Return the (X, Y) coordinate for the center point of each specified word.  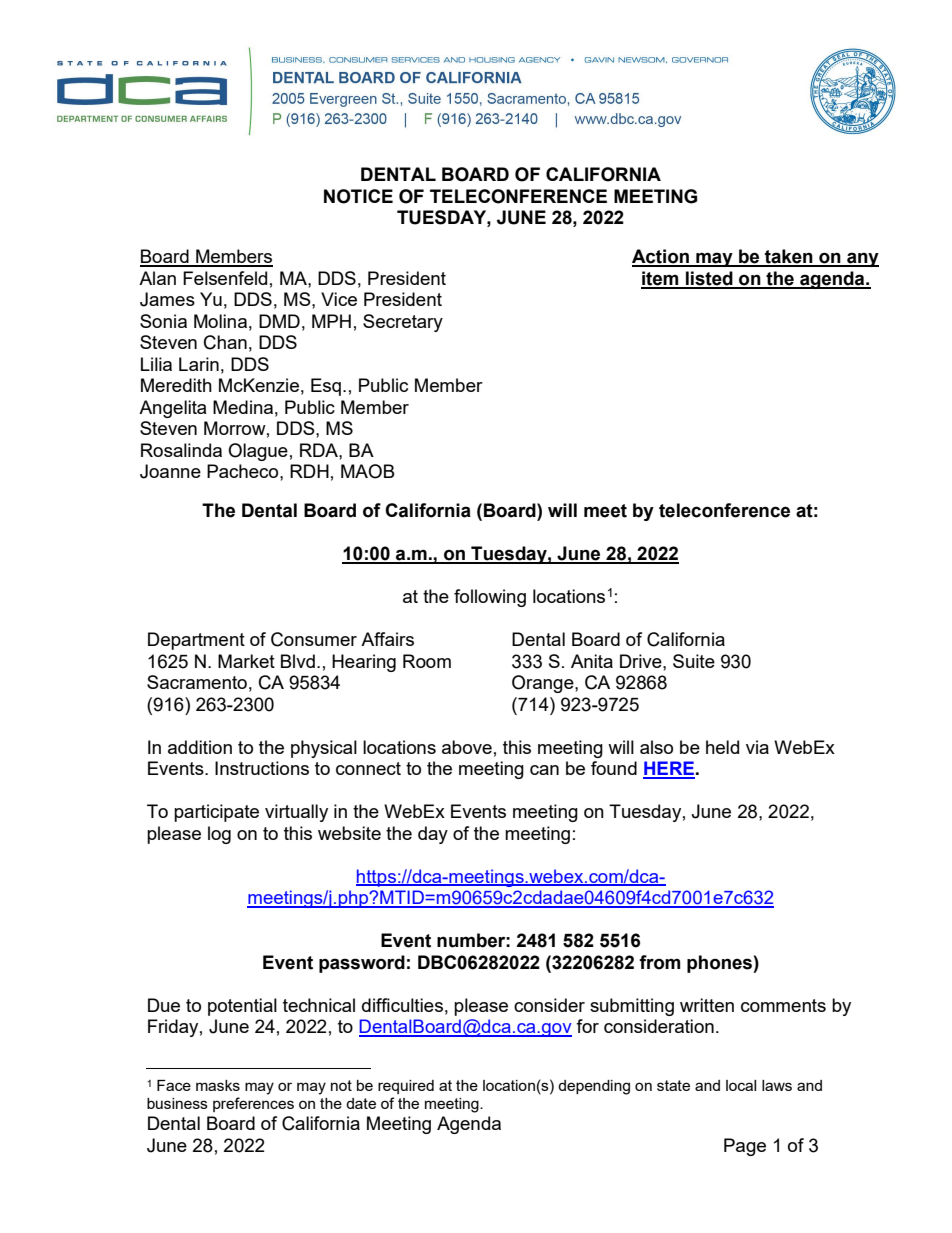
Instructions (262, 768)
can (544, 770)
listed (709, 279)
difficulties (402, 1005)
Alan (157, 278)
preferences (253, 1104)
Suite (694, 661)
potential (242, 1007)
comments (783, 1005)
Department (196, 641)
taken (789, 257)
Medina (243, 407)
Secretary (403, 323)
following (490, 598)
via (757, 747)
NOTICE (358, 196)
